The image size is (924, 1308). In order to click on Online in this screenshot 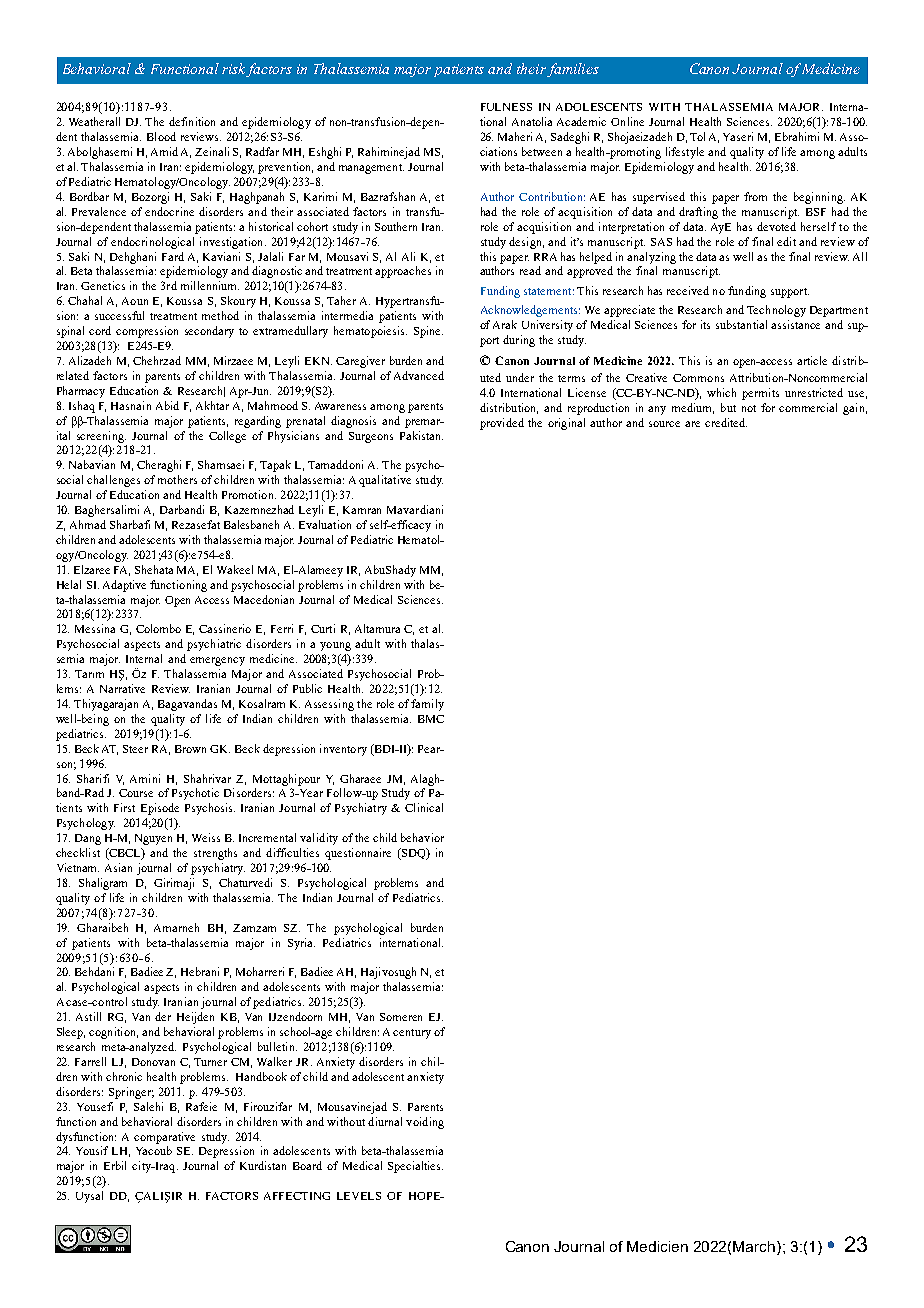, I will do `click(627, 121)`.
